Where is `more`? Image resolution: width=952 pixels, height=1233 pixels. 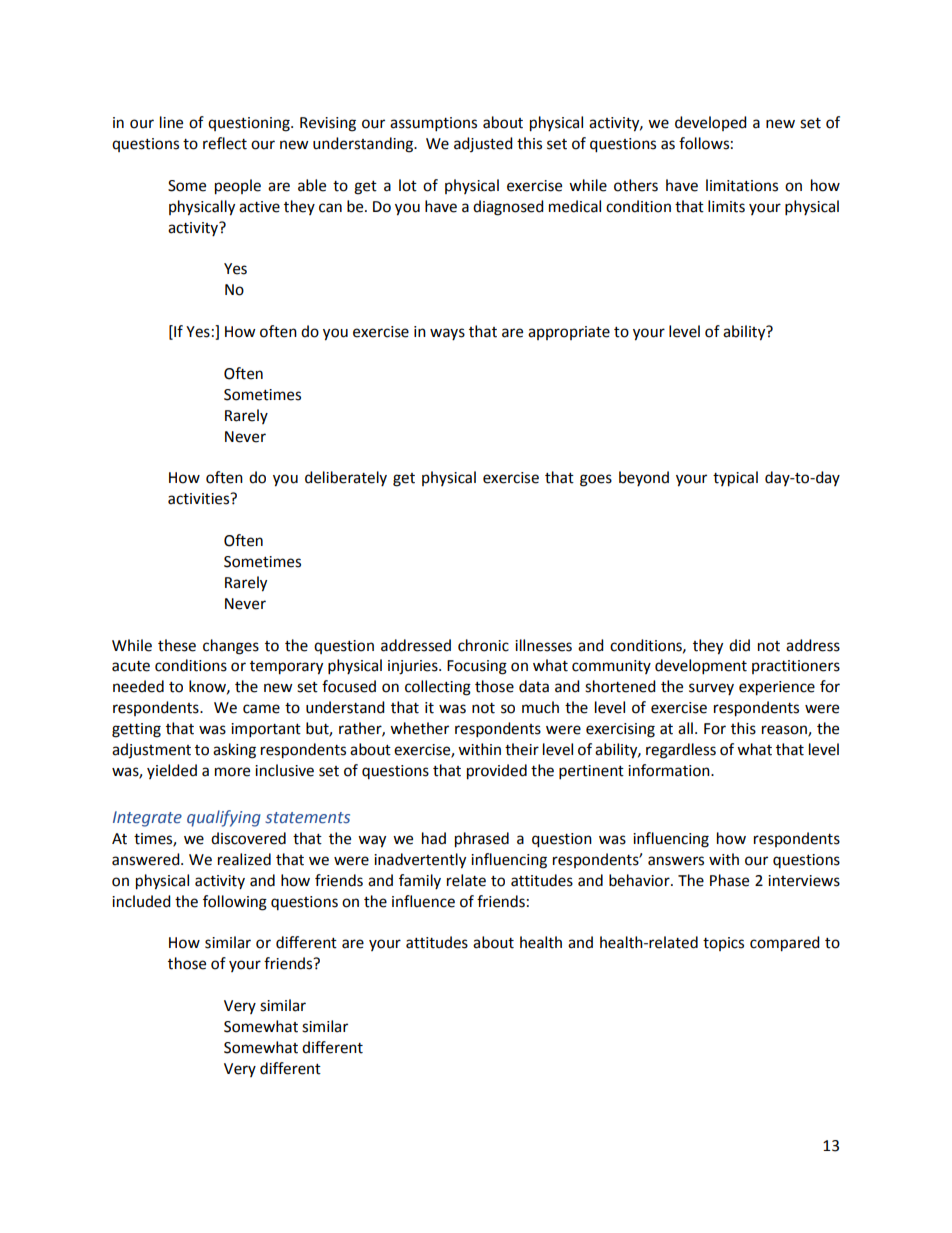 more is located at coordinates (232, 772).
